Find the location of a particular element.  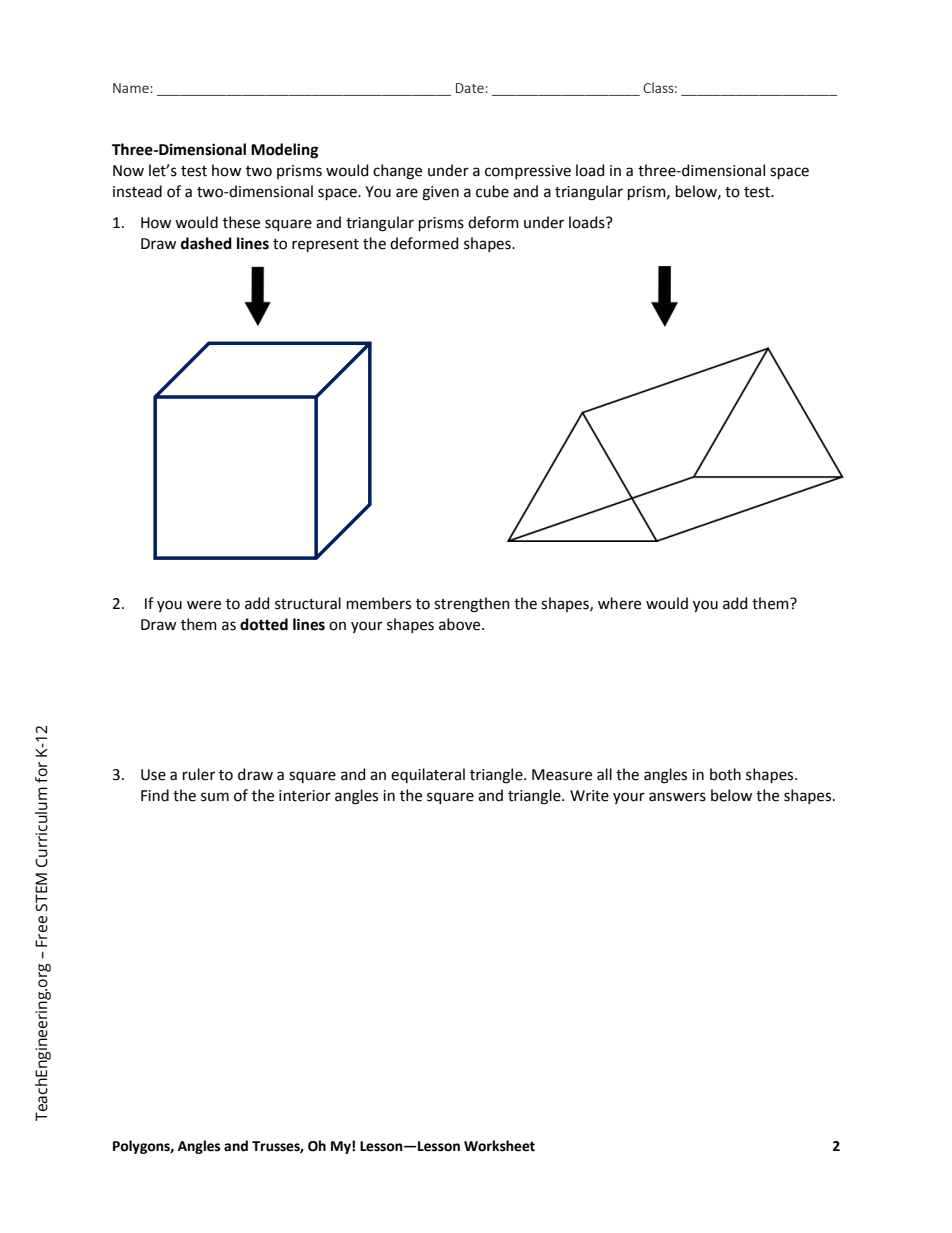

compressive is located at coordinates (528, 172).
